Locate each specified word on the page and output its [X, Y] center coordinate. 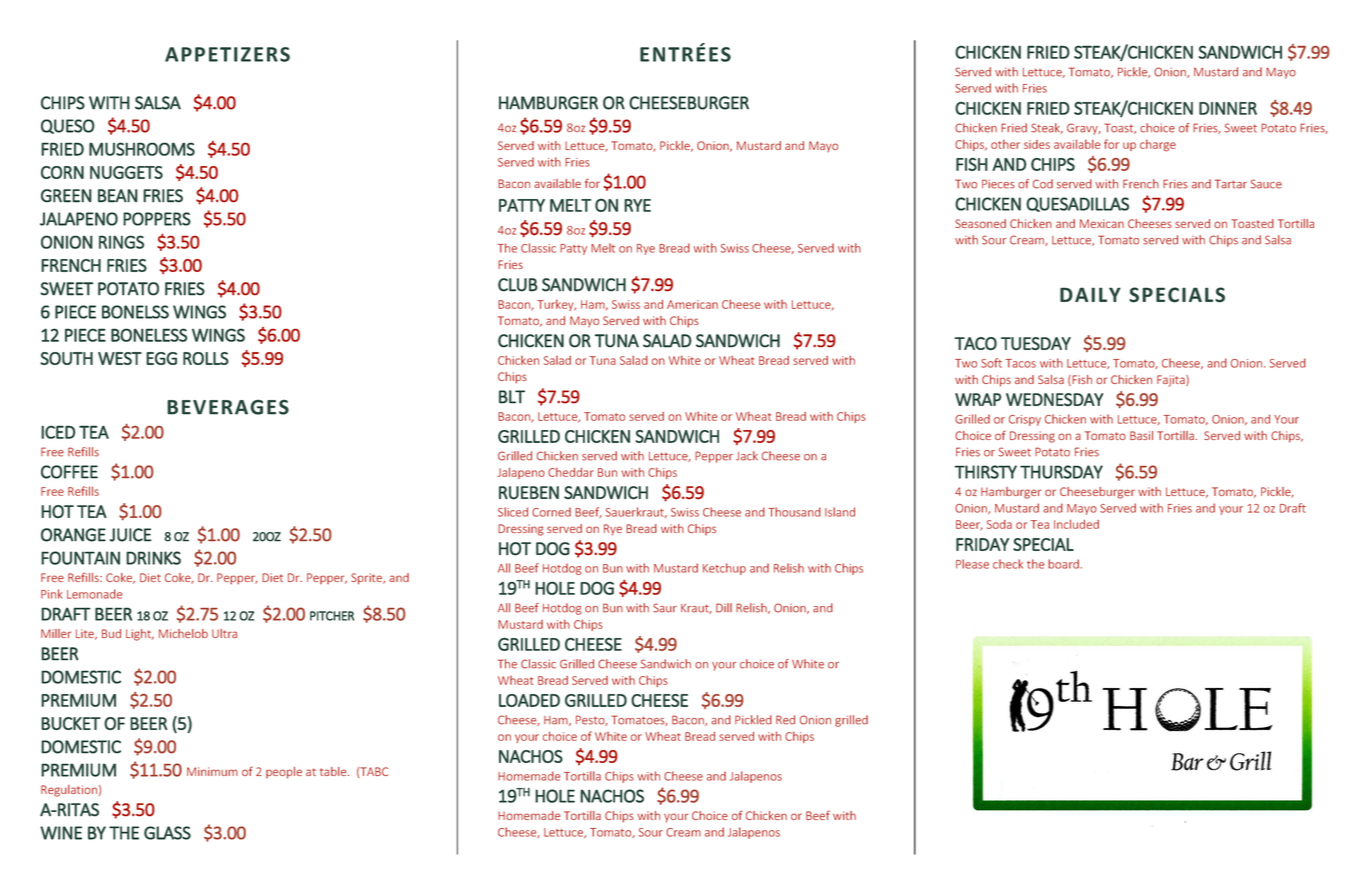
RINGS [121, 242]
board [1063, 564]
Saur [665, 608]
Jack [747, 456]
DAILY [1090, 294]
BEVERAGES [228, 407]
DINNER [1228, 108]
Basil [1141, 435]
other [1005, 144]
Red [785, 720]
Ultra [224, 633]
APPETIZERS [227, 54]
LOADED [529, 700]
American [692, 304]
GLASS [167, 833]
